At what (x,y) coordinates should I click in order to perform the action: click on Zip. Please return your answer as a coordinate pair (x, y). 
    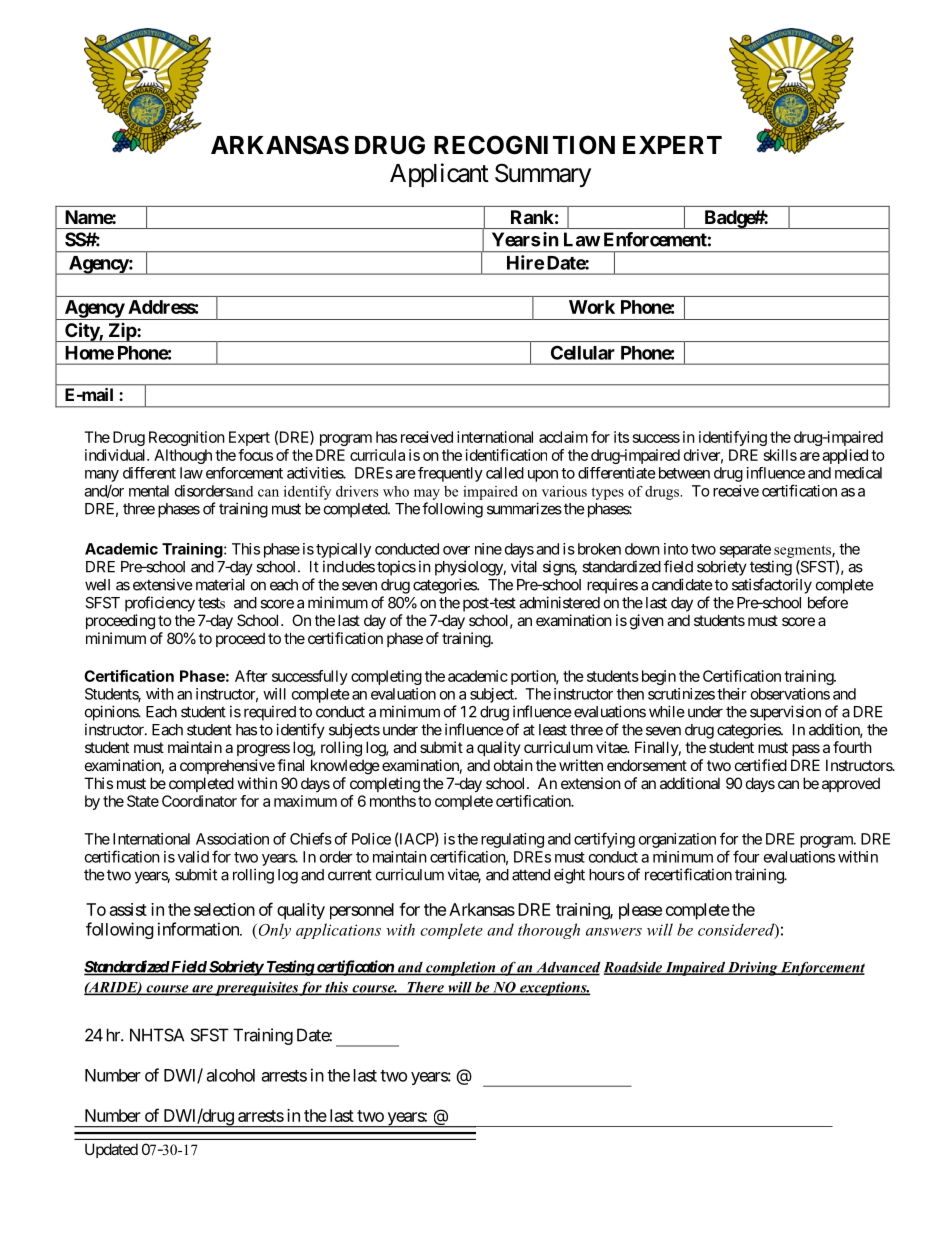
    Looking at the image, I should click on (122, 332).
